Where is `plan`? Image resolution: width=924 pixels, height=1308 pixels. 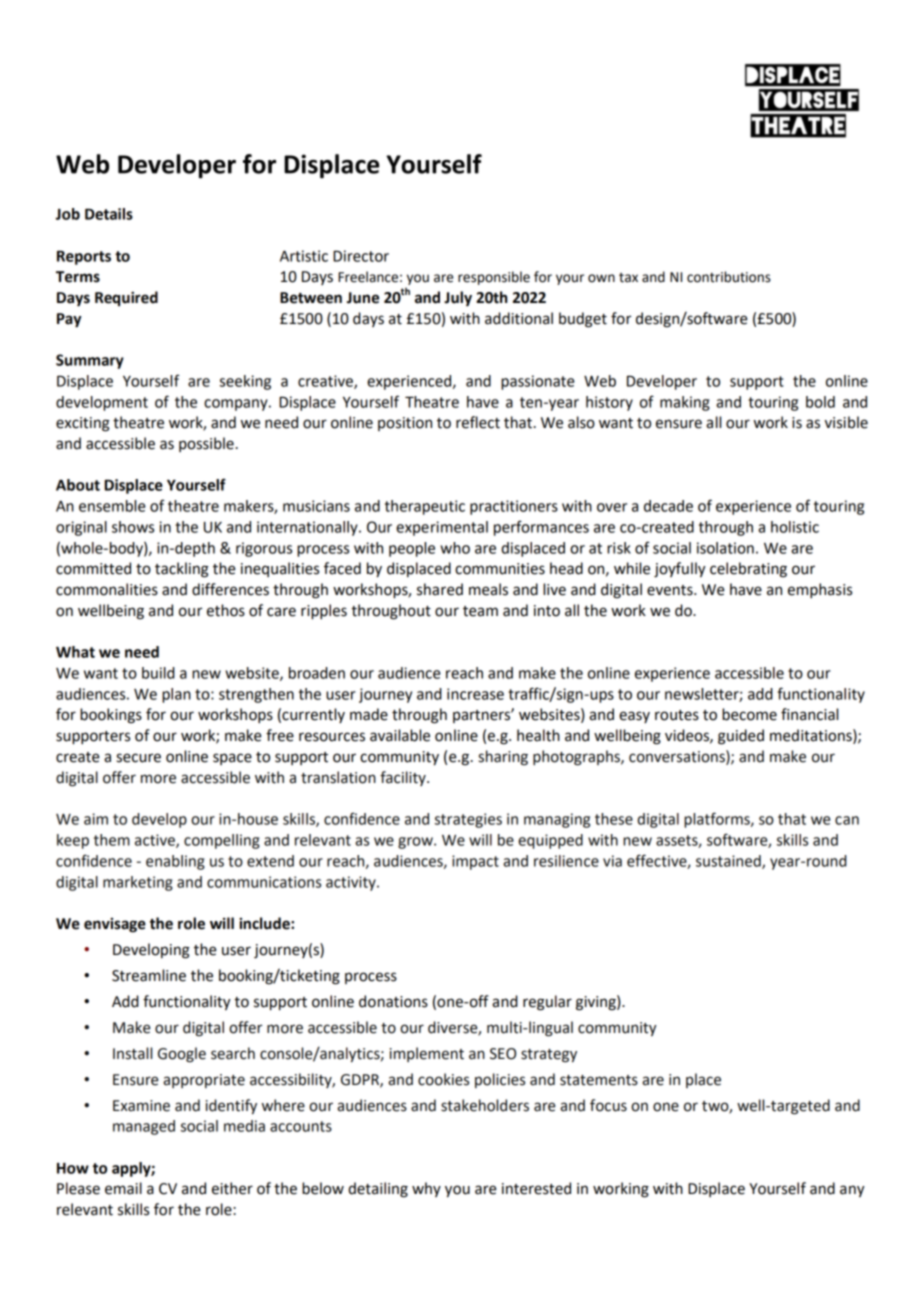 plan is located at coordinates (176, 695).
